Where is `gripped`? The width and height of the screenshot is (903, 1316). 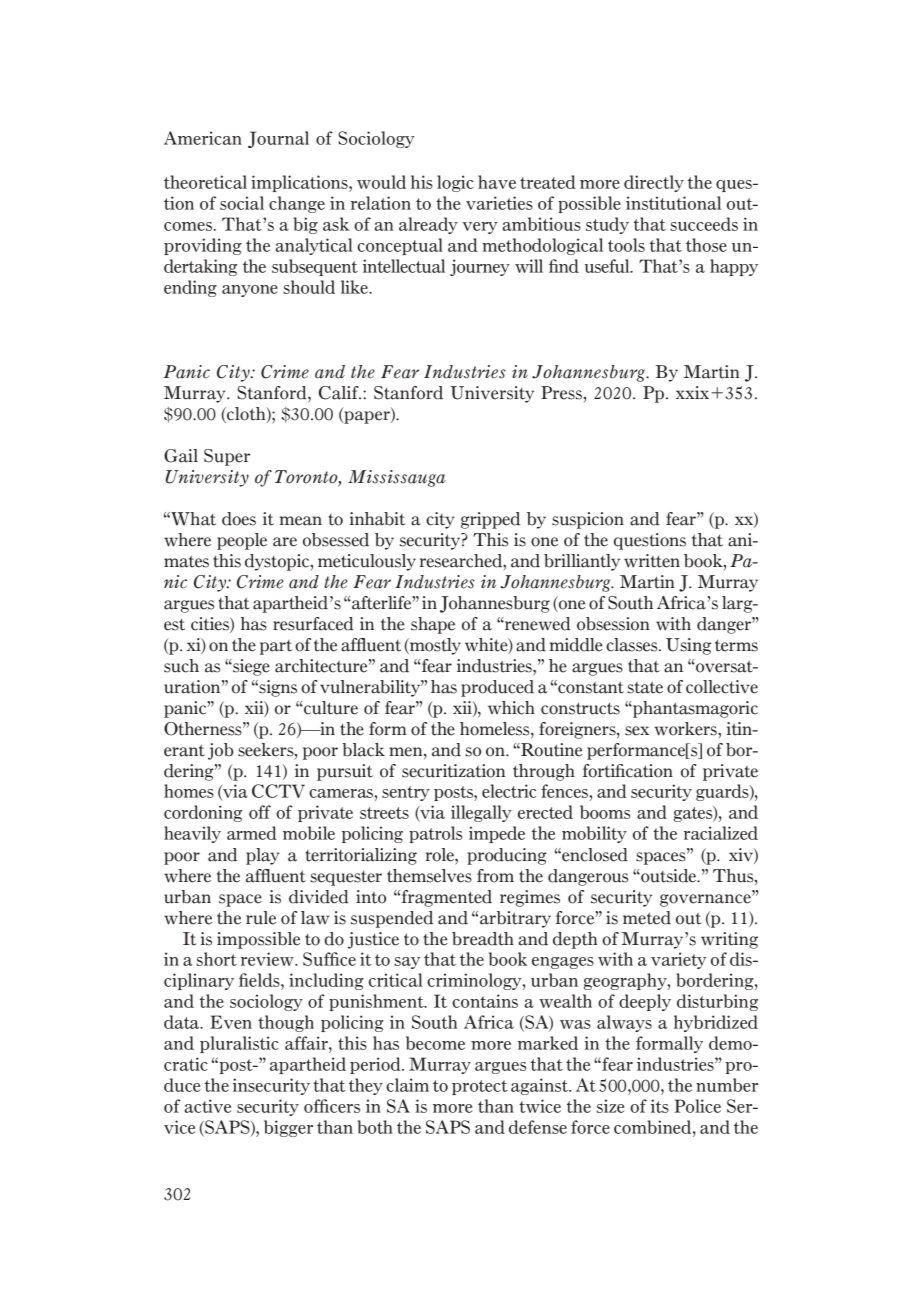 gripped is located at coordinates (490, 520).
